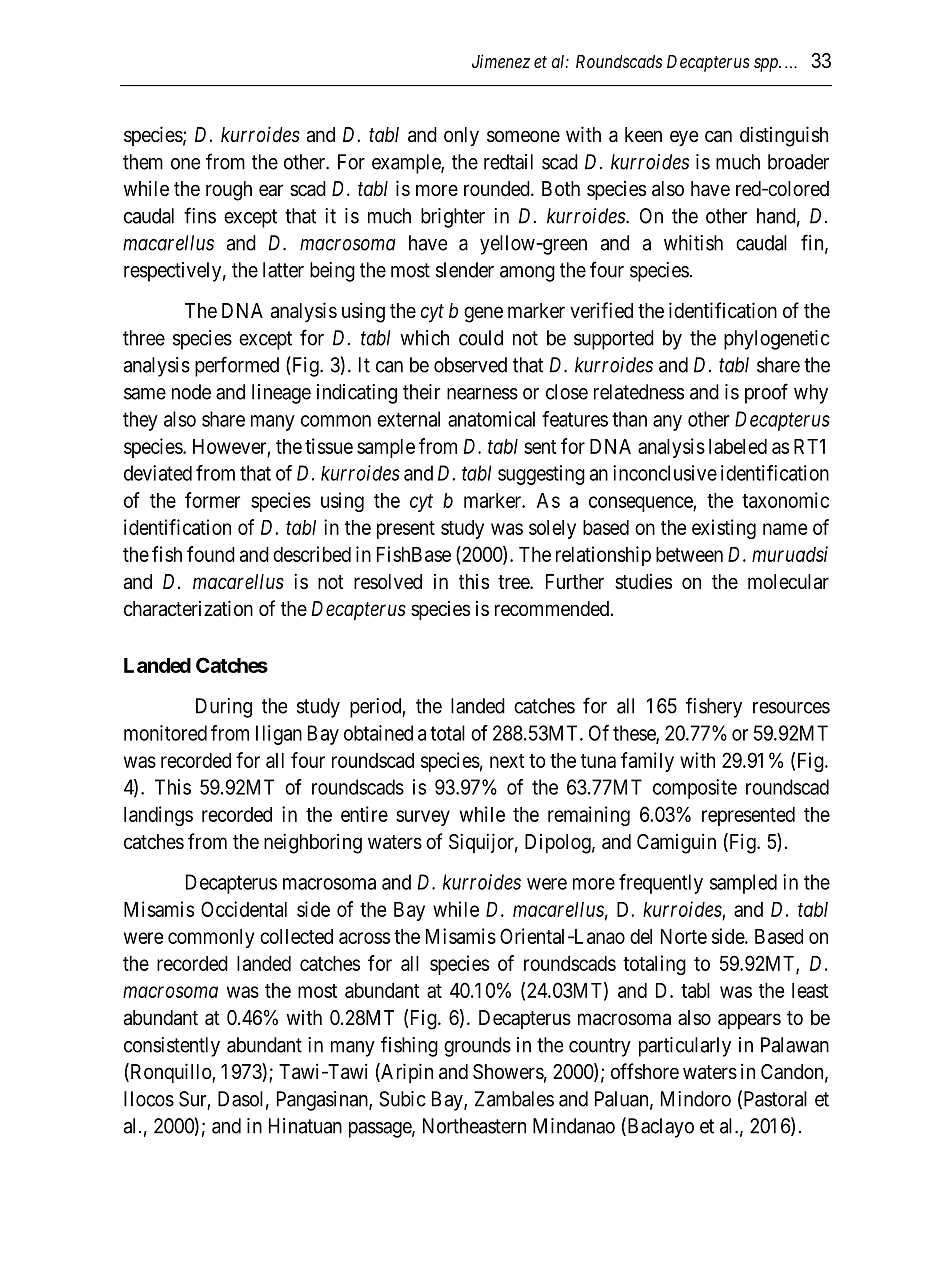 This document has height=1268, width=952. Describe the element at coordinates (767, 65) in the document. I see `spp` at that location.
